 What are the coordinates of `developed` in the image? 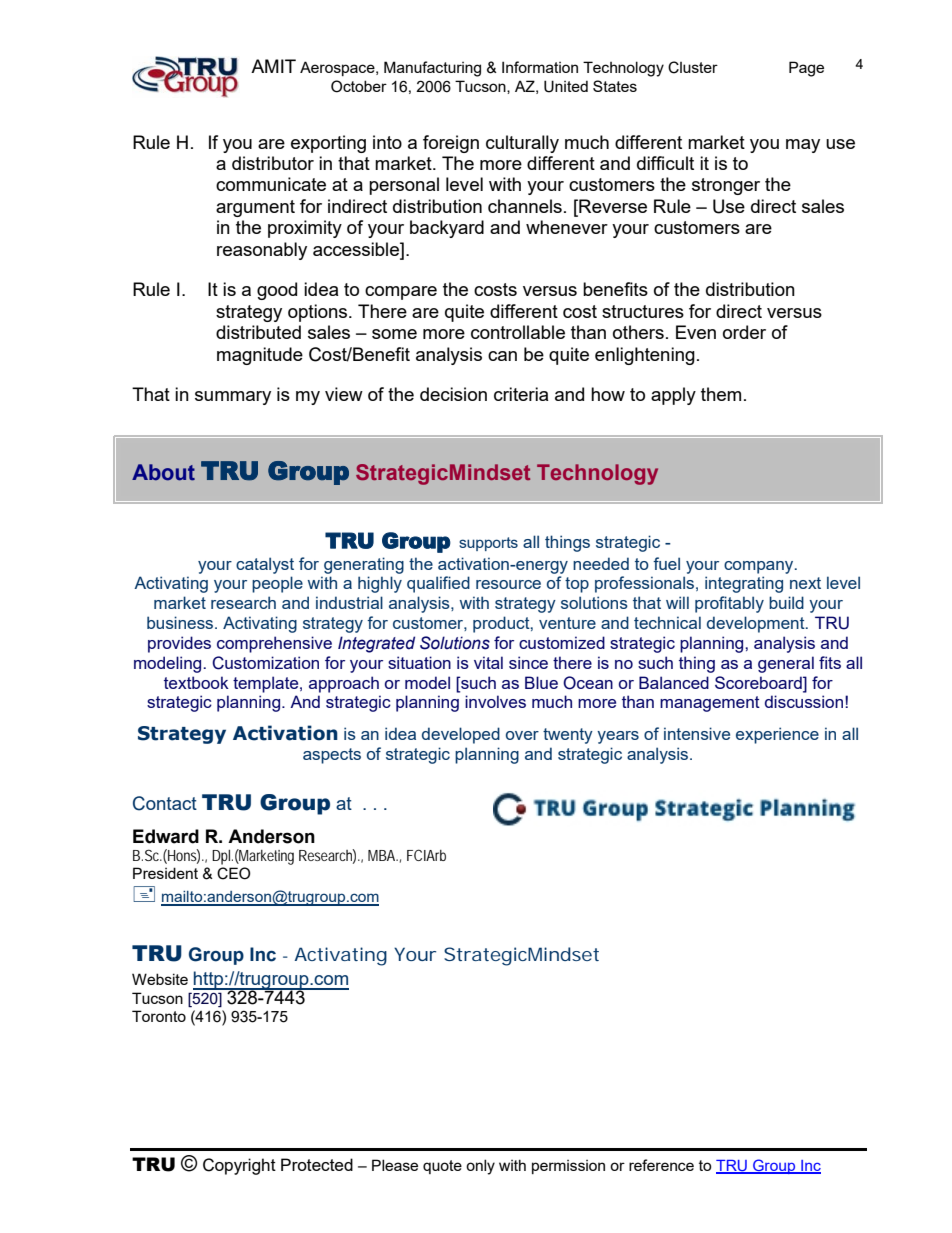 It's located at (461, 735).
